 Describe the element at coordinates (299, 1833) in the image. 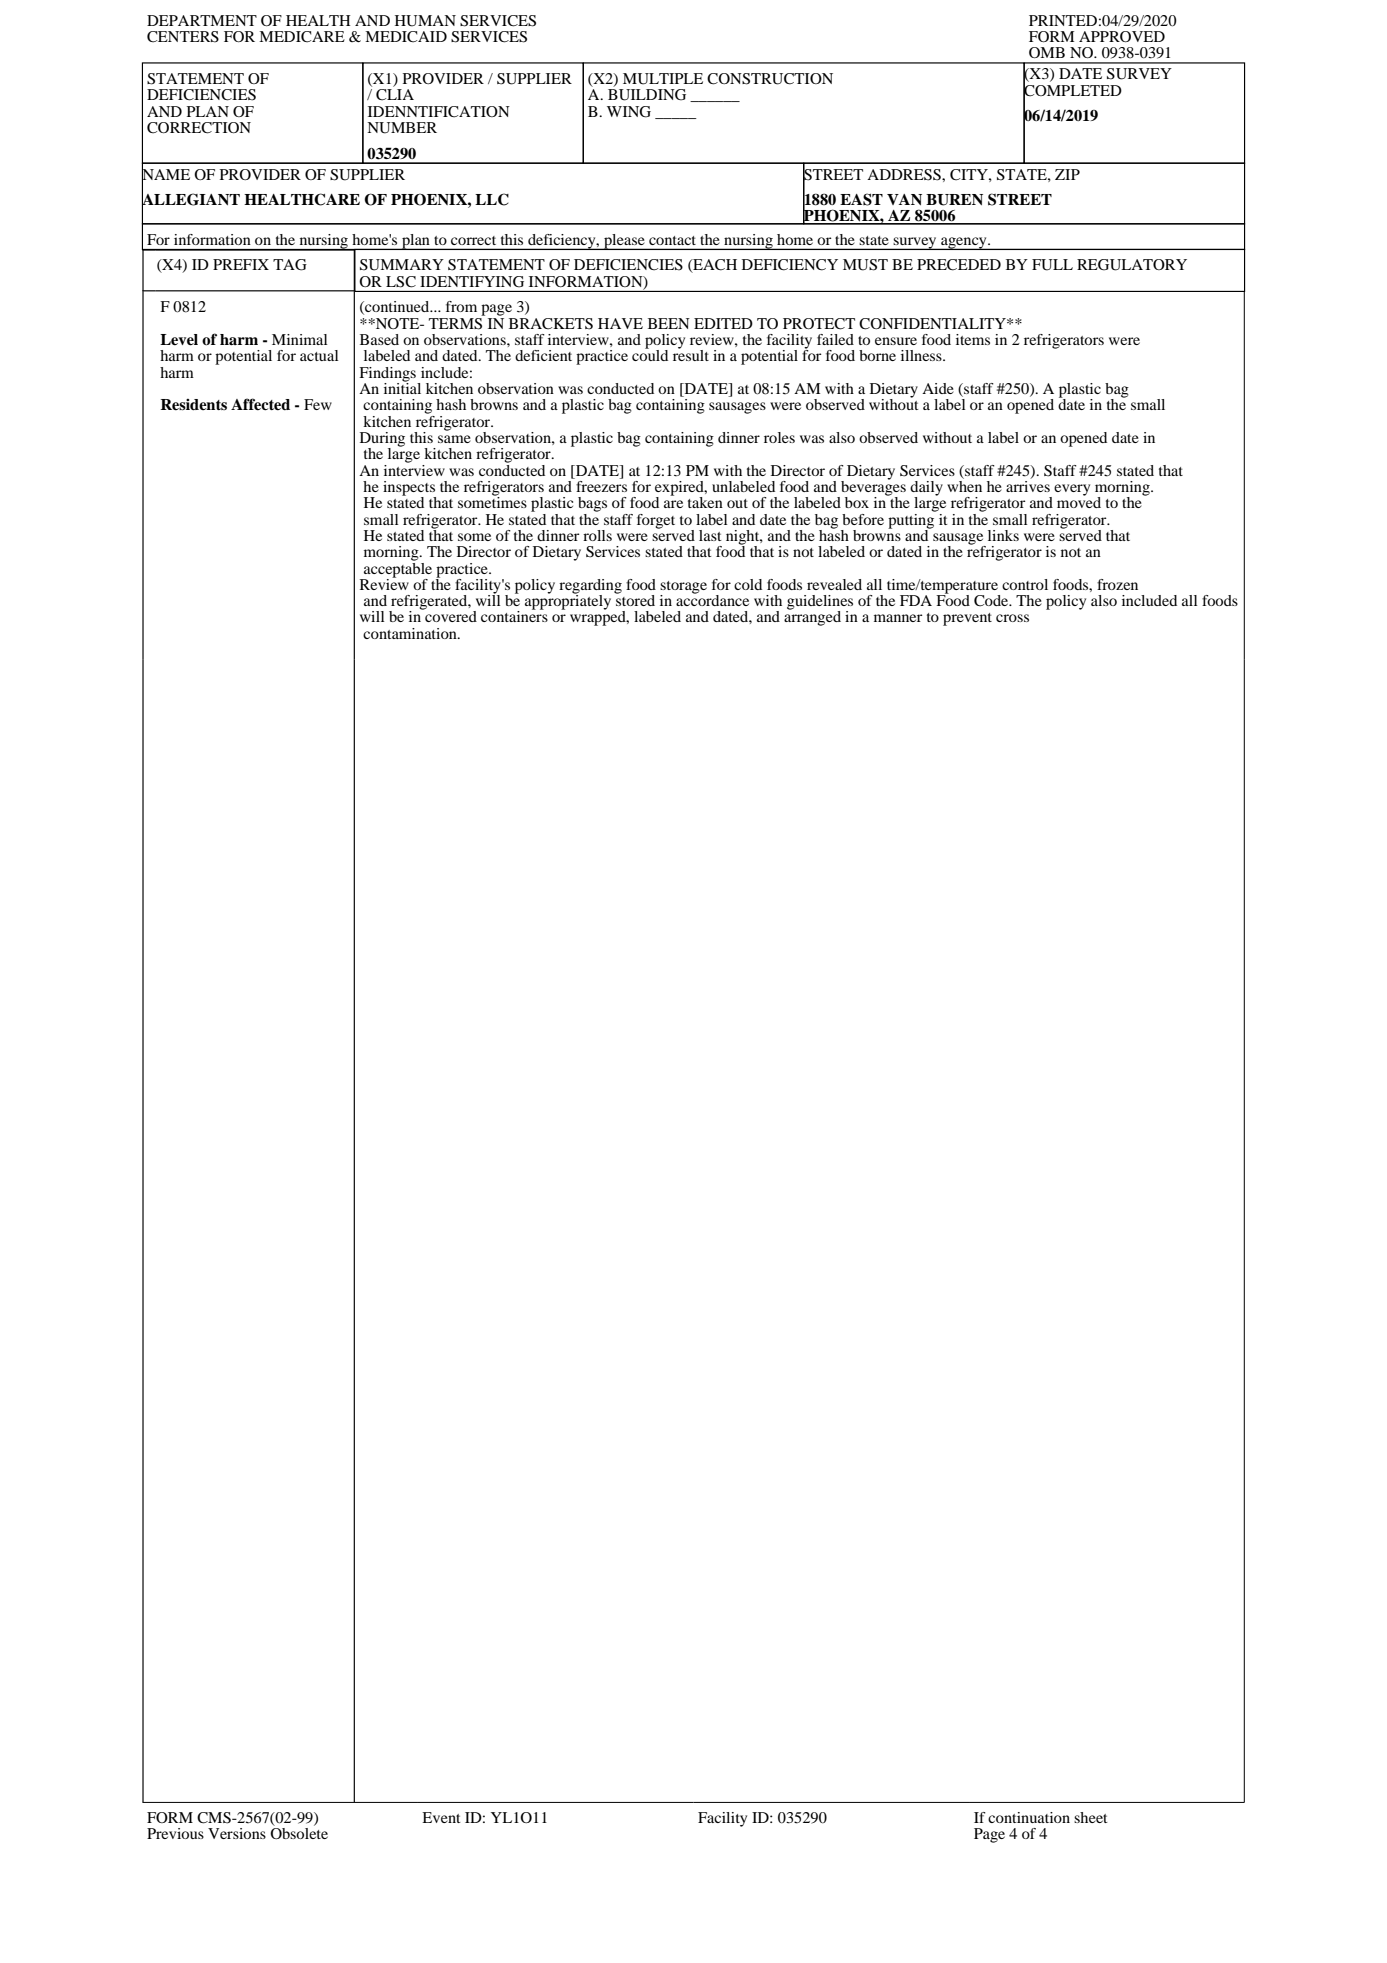

I see `Obsolete` at that location.
